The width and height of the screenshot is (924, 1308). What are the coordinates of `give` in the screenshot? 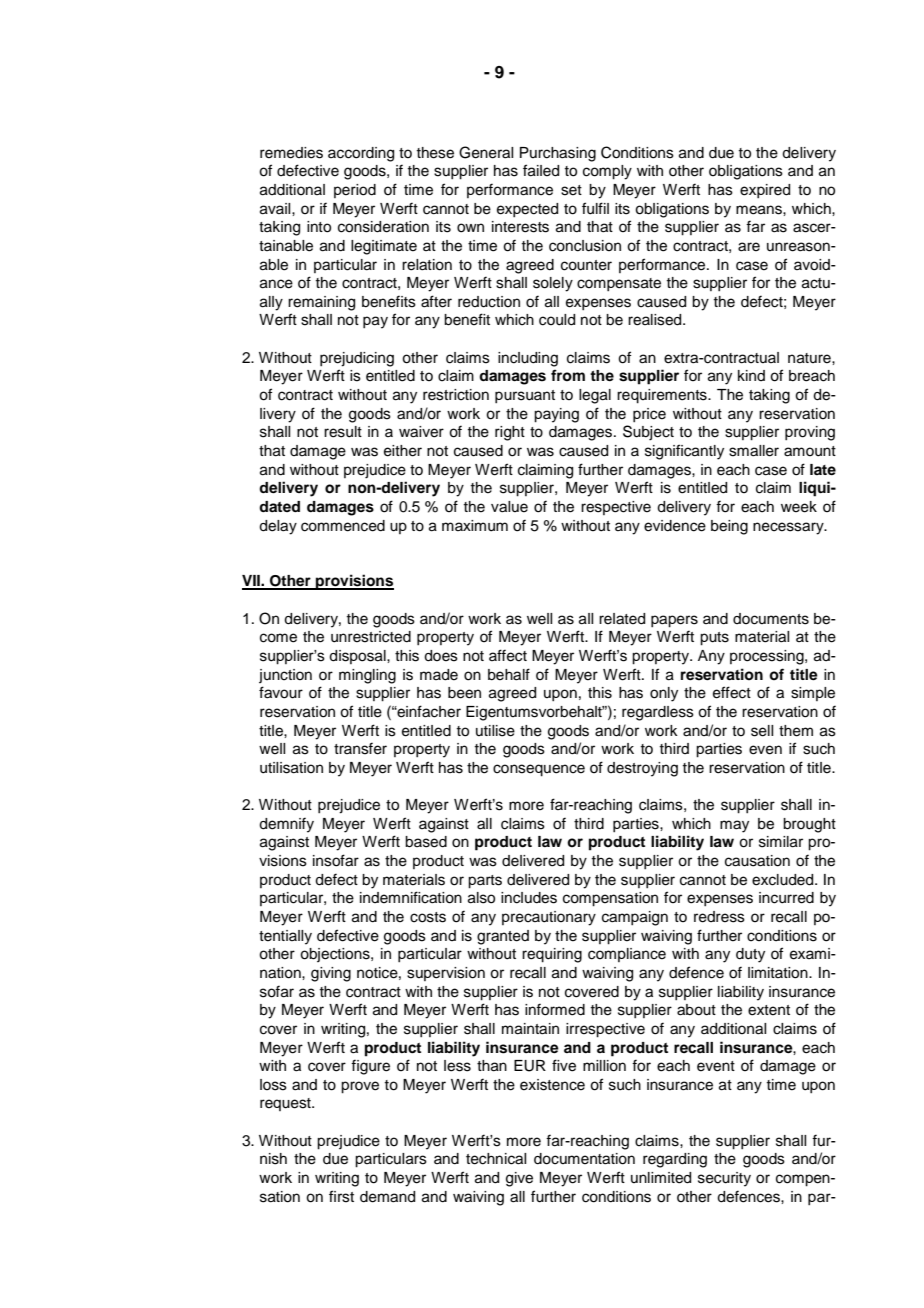 It's located at (519, 1179).
